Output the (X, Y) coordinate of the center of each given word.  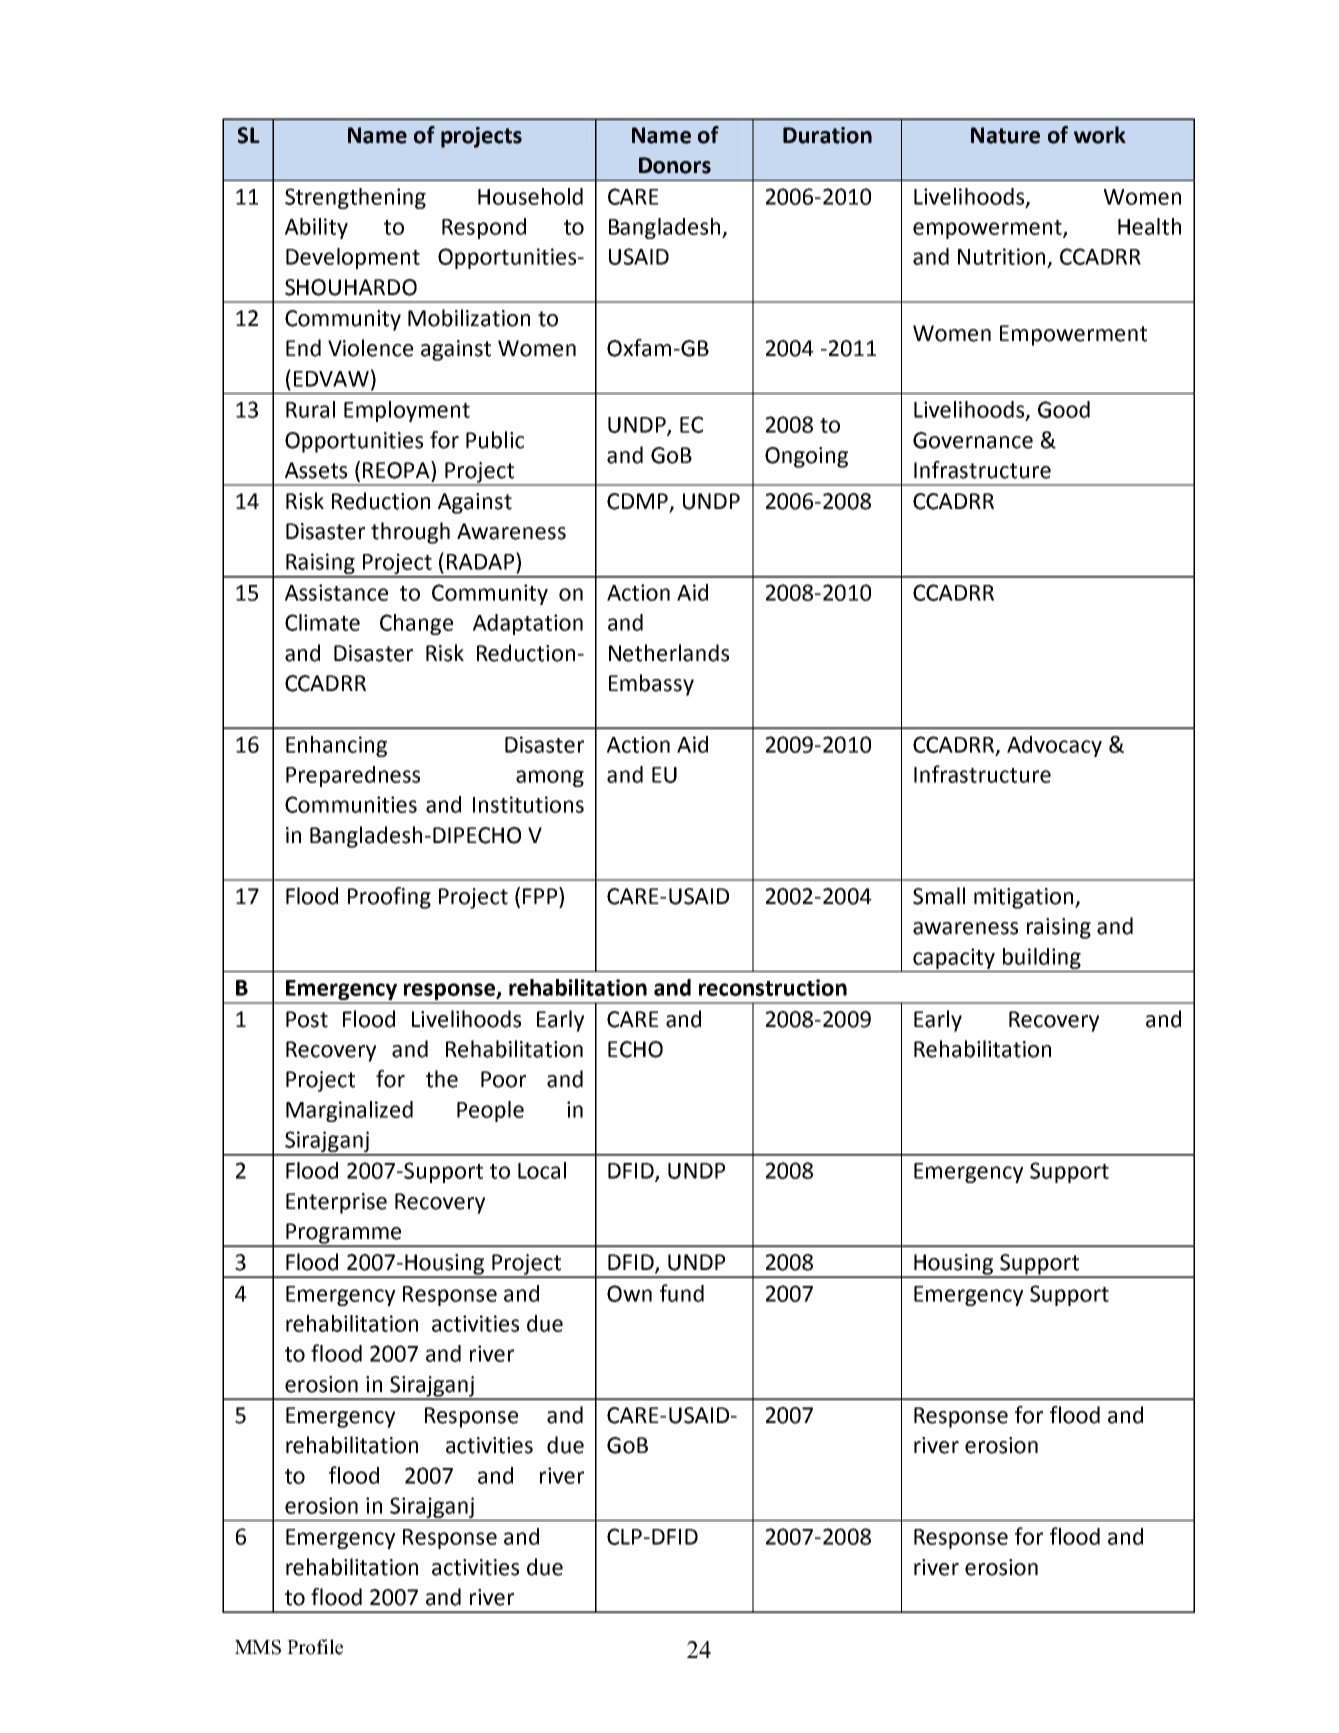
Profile (315, 1647)
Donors (675, 165)
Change (416, 624)
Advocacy (1054, 746)
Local (542, 1170)
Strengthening (355, 198)
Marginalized (349, 1111)
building (1042, 958)
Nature (1005, 135)
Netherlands (669, 653)
